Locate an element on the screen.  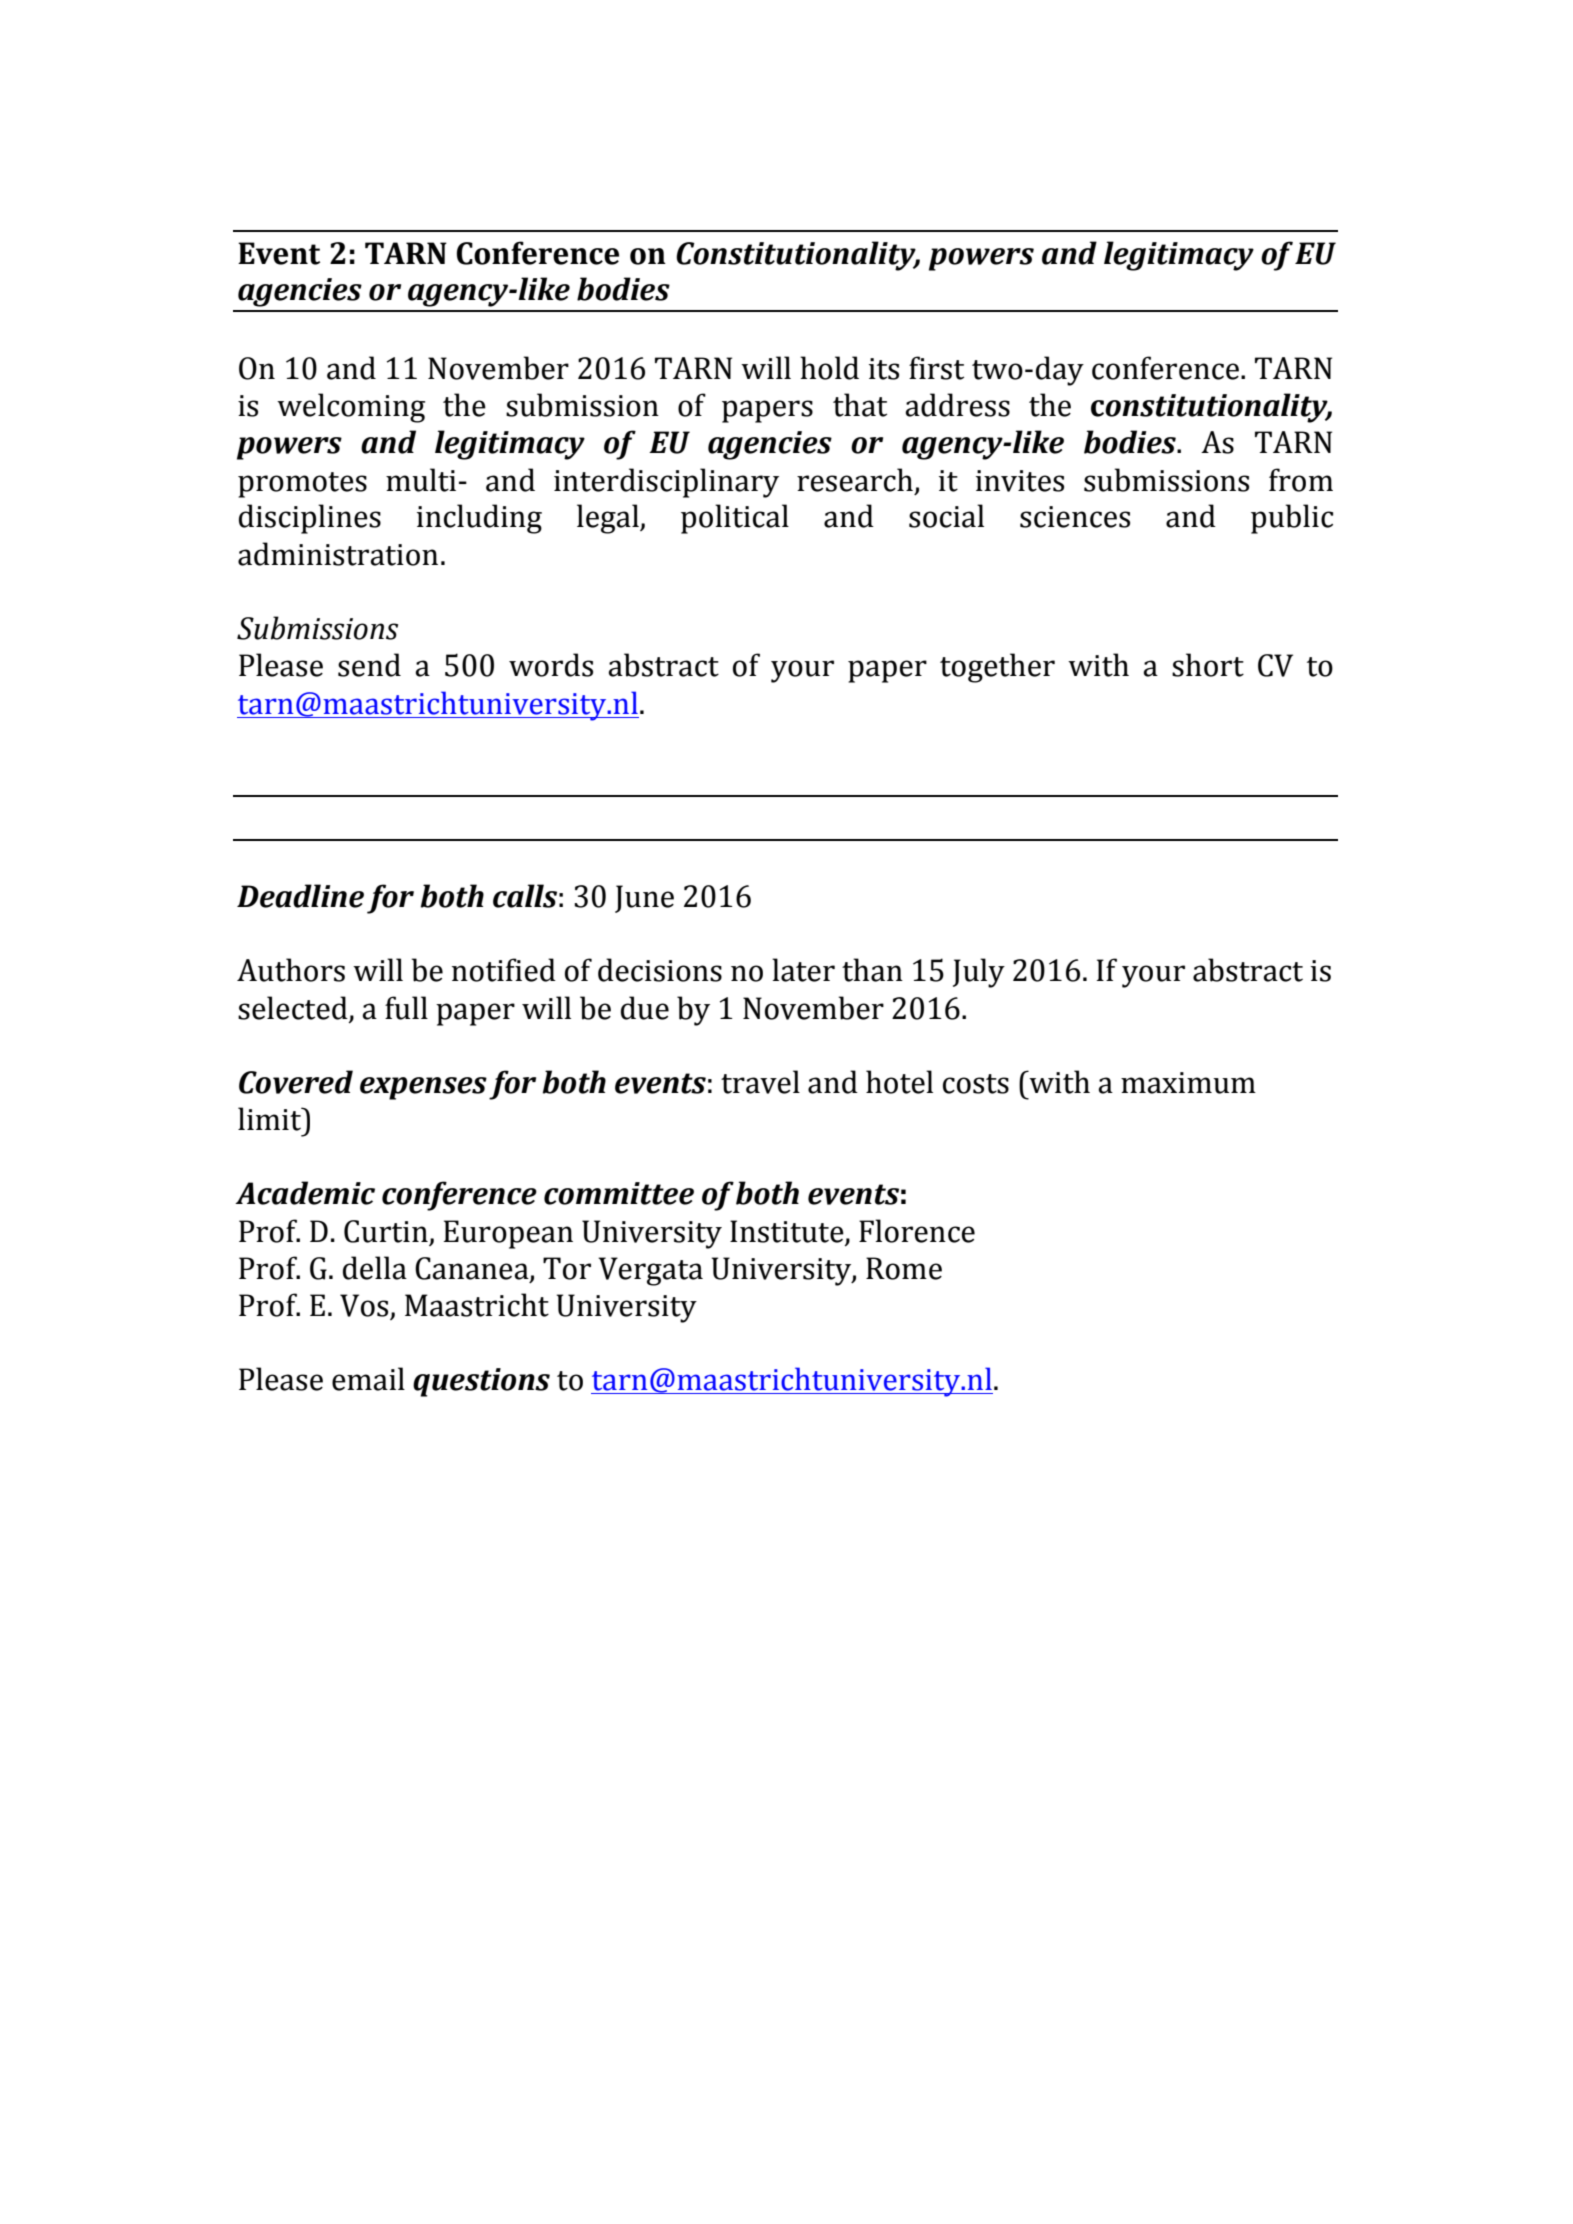
travel is located at coordinates (760, 1082).
